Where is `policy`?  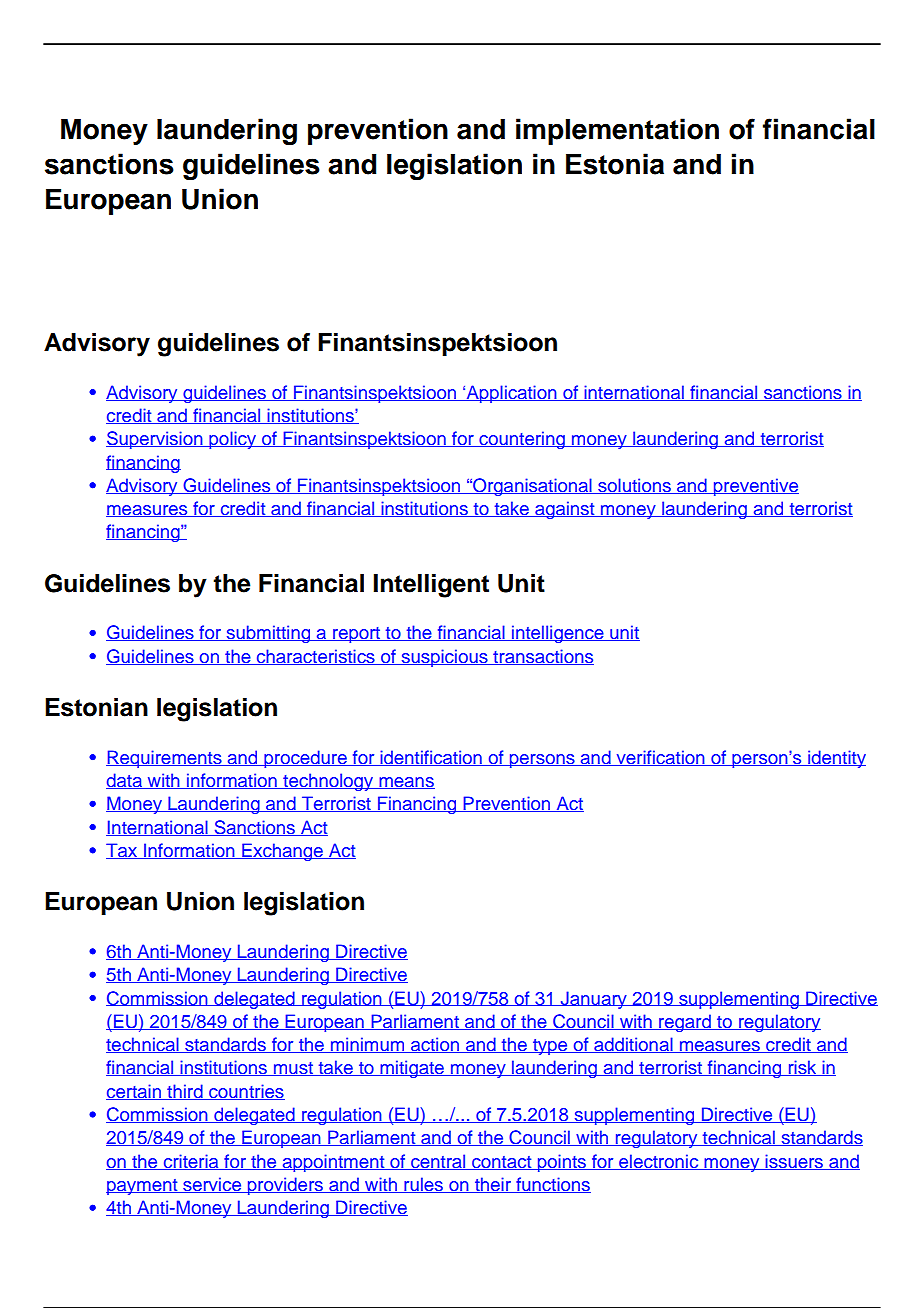
policy is located at coordinates (233, 440).
